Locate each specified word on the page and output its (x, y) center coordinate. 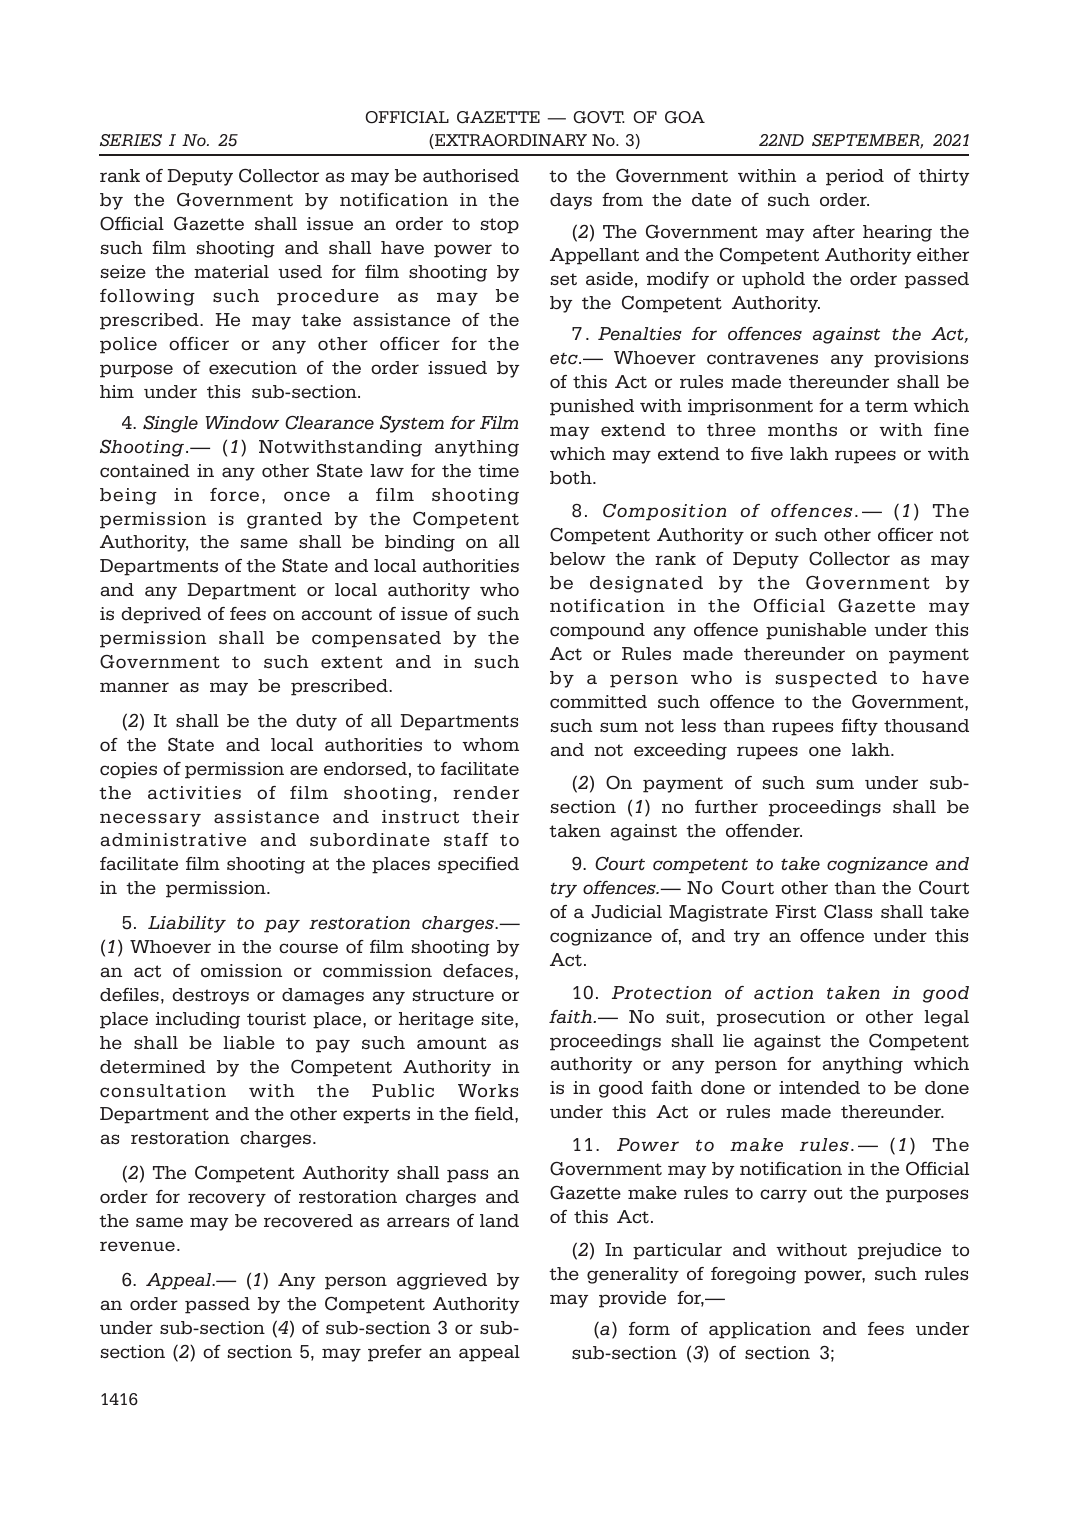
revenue (137, 1246)
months (802, 430)
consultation (163, 1091)
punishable (816, 631)
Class (848, 912)
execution (253, 368)
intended (819, 1088)
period (855, 177)
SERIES (131, 140)
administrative (173, 840)
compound (597, 631)
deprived (161, 615)
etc (565, 359)
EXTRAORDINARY (510, 141)
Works (488, 1091)
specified (478, 865)
